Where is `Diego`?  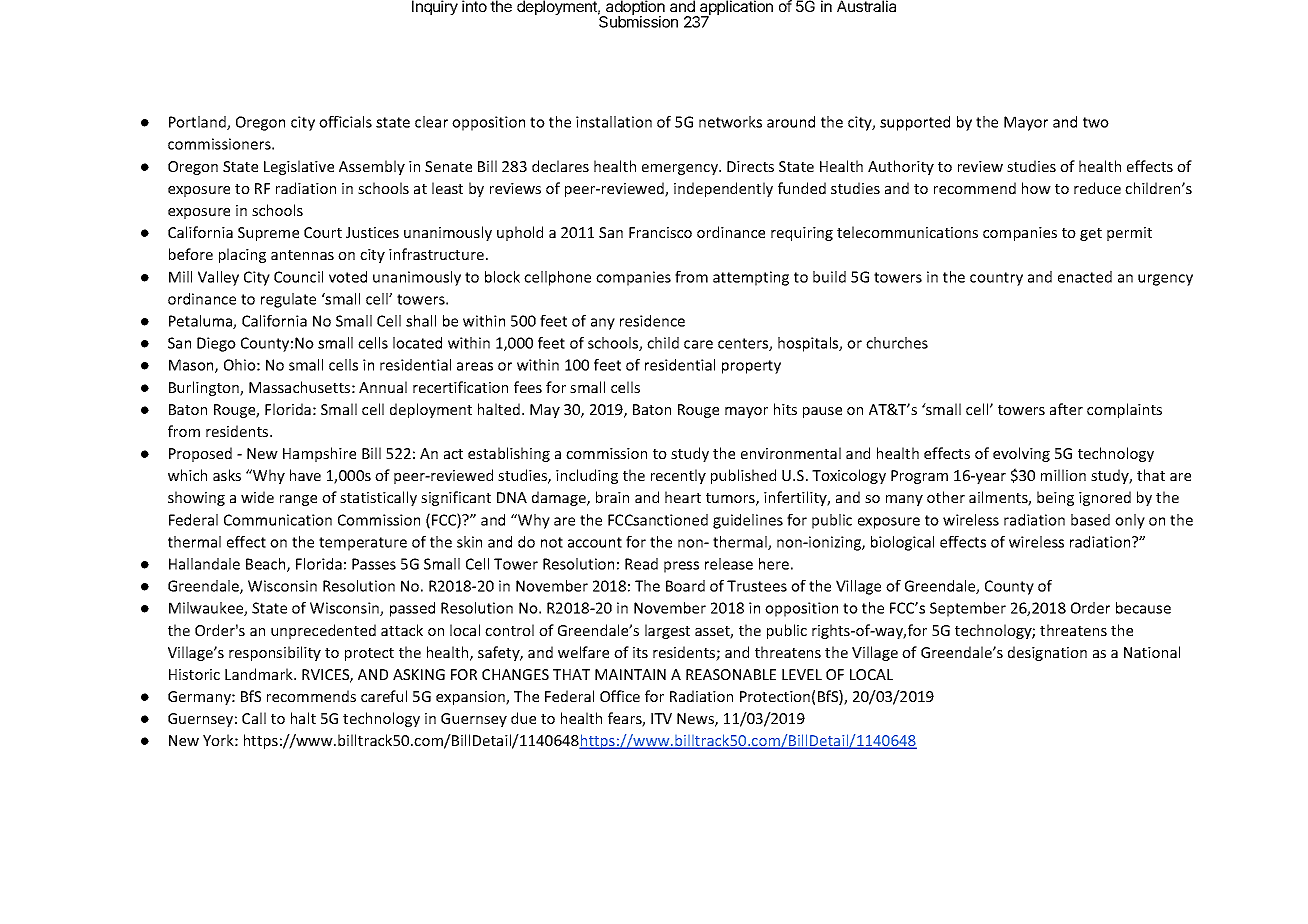 Diego is located at coordinates (216, 344).
